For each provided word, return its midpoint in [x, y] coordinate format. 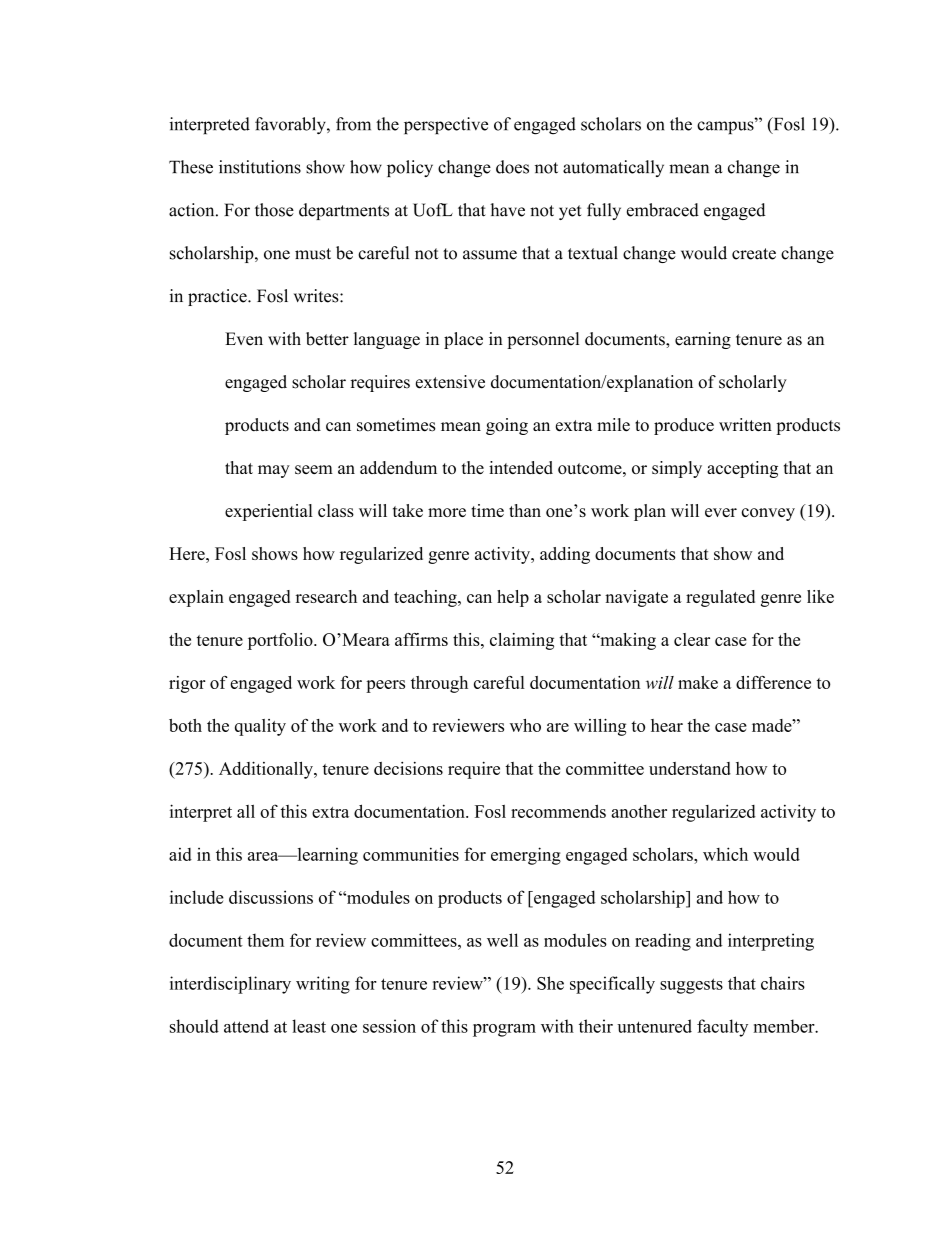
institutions [260, 167]
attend [246, 1026]
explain [196, 598]
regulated [720, 598]
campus [726, 126]
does [512, 167]
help [513, 598]
